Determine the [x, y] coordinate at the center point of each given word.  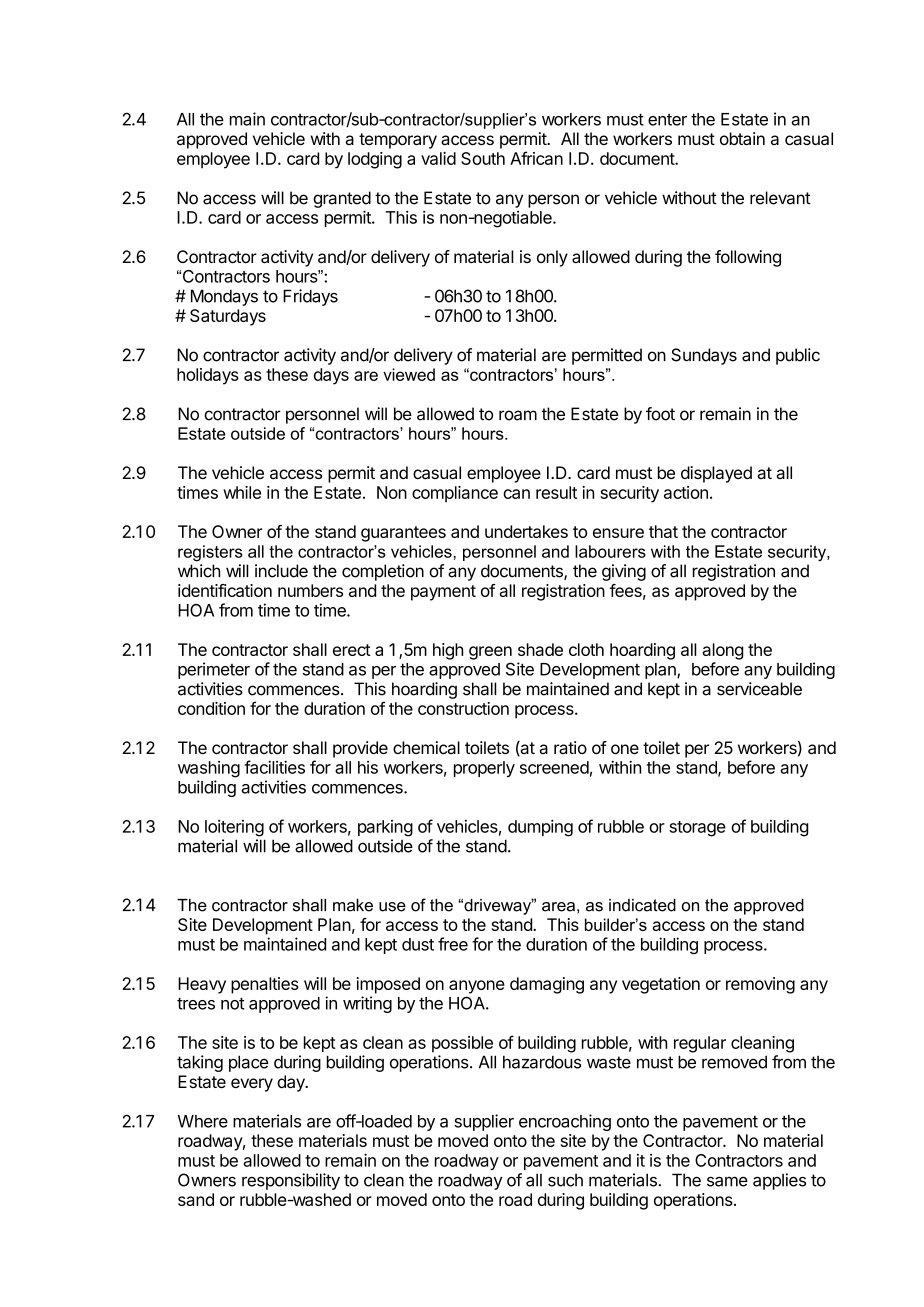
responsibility [291, 1181]
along [723, 651]
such [565, 1180]
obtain [742, 138]
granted [342, 199]
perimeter [214, 670]
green [490, 653]
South [483, 158]
